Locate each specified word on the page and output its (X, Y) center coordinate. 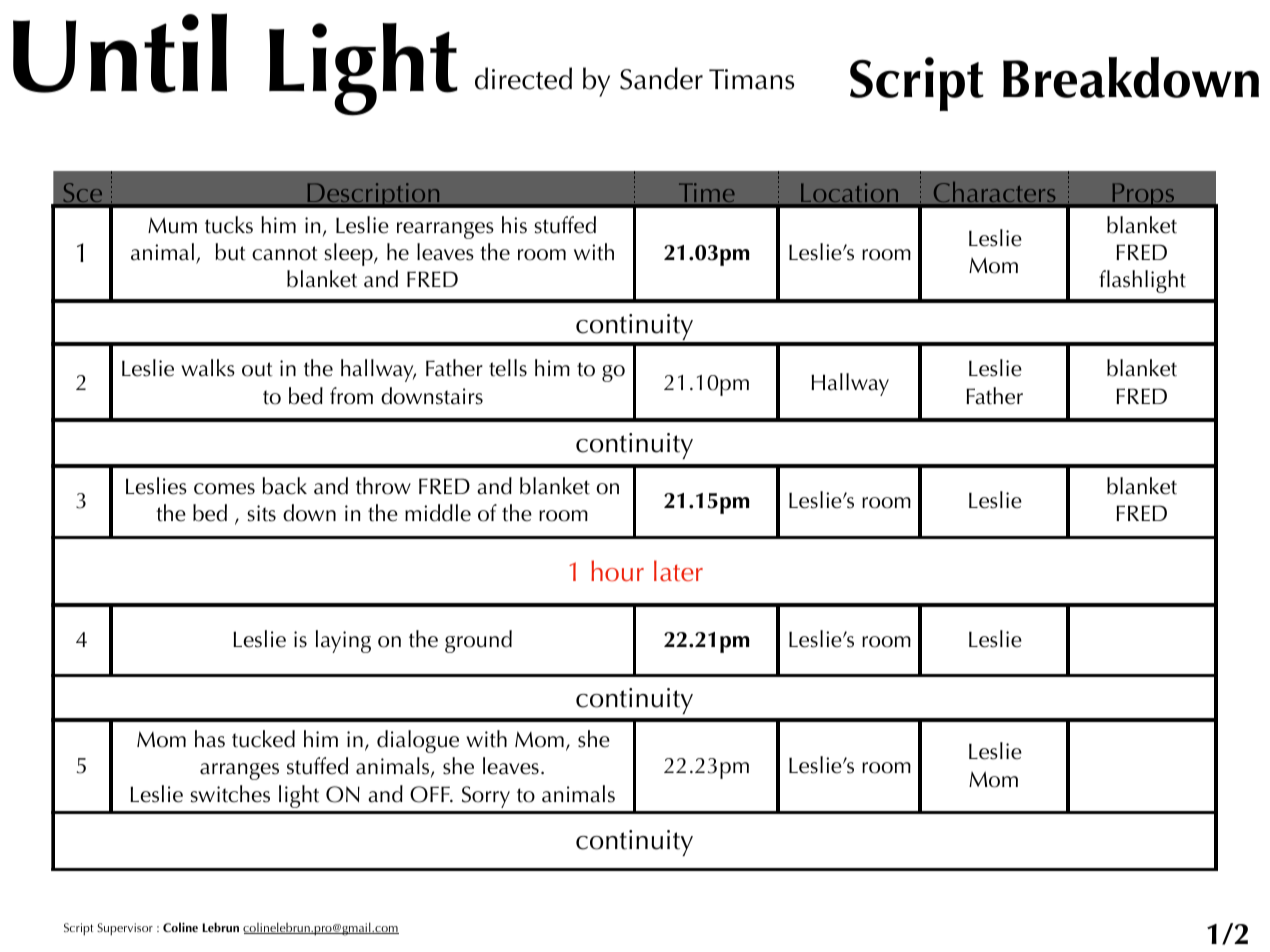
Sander (661, 78)
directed (523, 78)
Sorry (486, 797)
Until (120, 53)
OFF (431, 794)
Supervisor (125, 929)
